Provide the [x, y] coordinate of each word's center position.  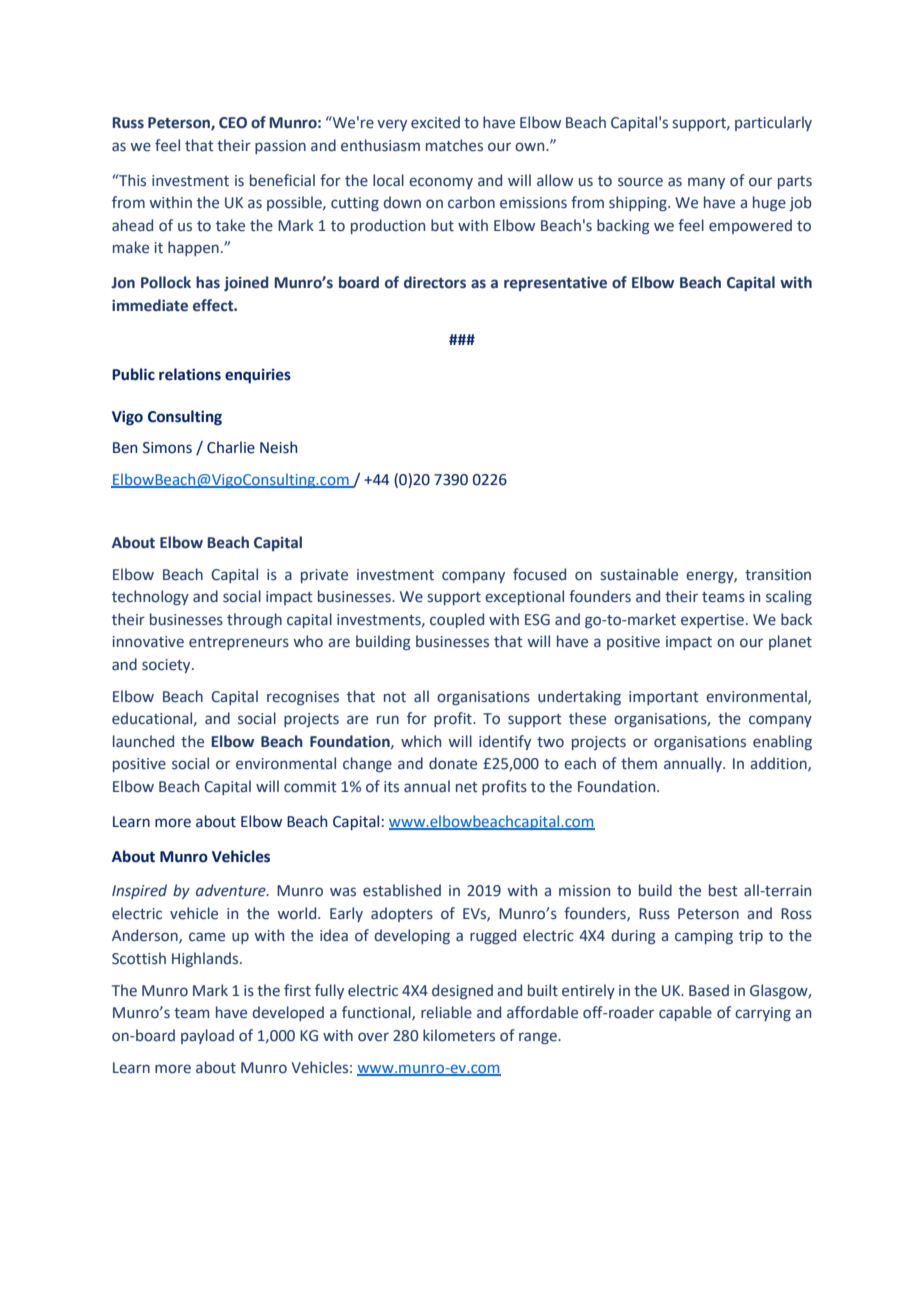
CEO [233, 123]
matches [454, 145]
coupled [457, 620]
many [706, 183]
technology [150, 597]
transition [778, 575]
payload [207, 1036]
